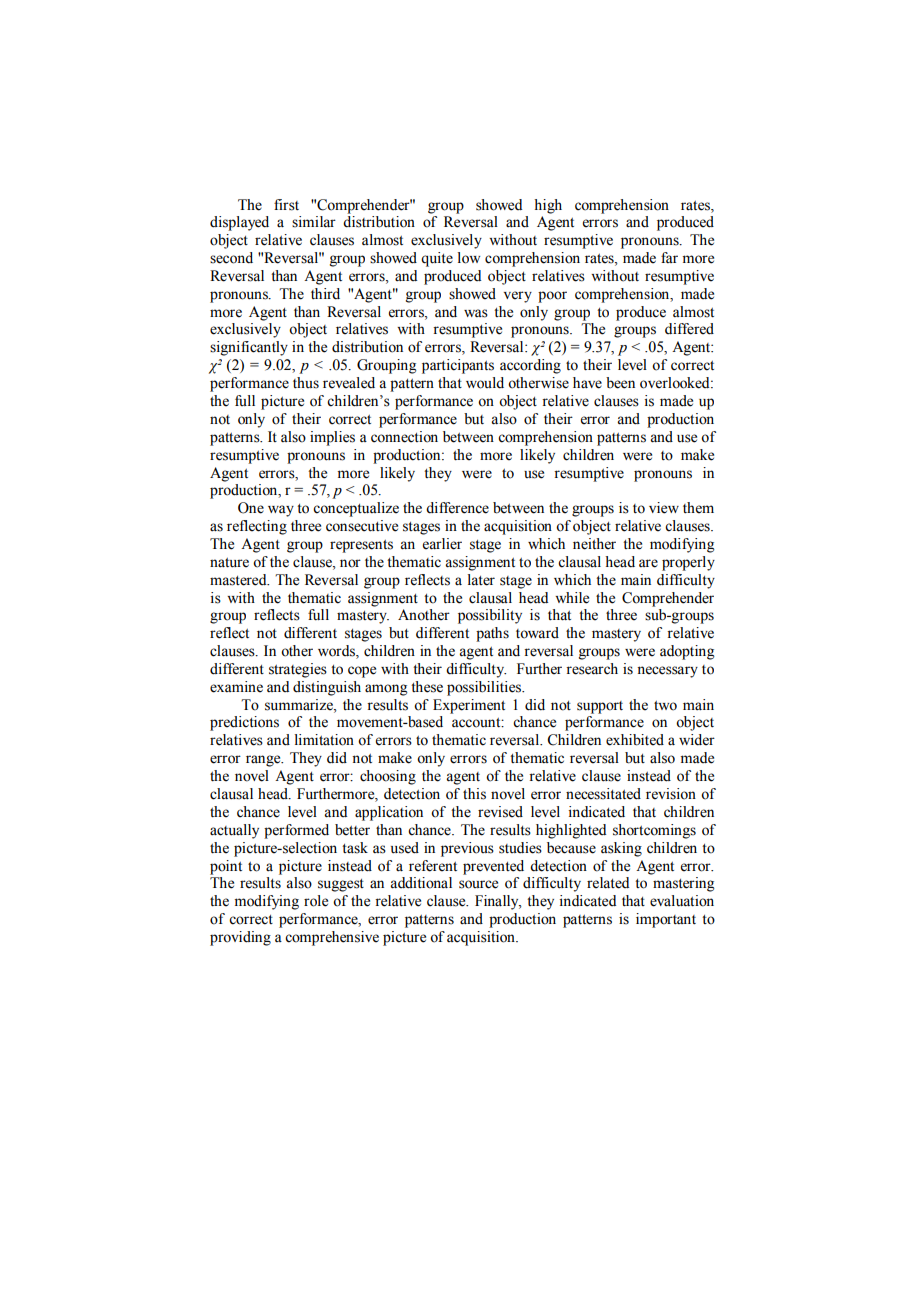 The image size is (924, 1308). What do you see at coordinates (264, 761) in the document?
I see `range` at bounding box center [264, 761].
